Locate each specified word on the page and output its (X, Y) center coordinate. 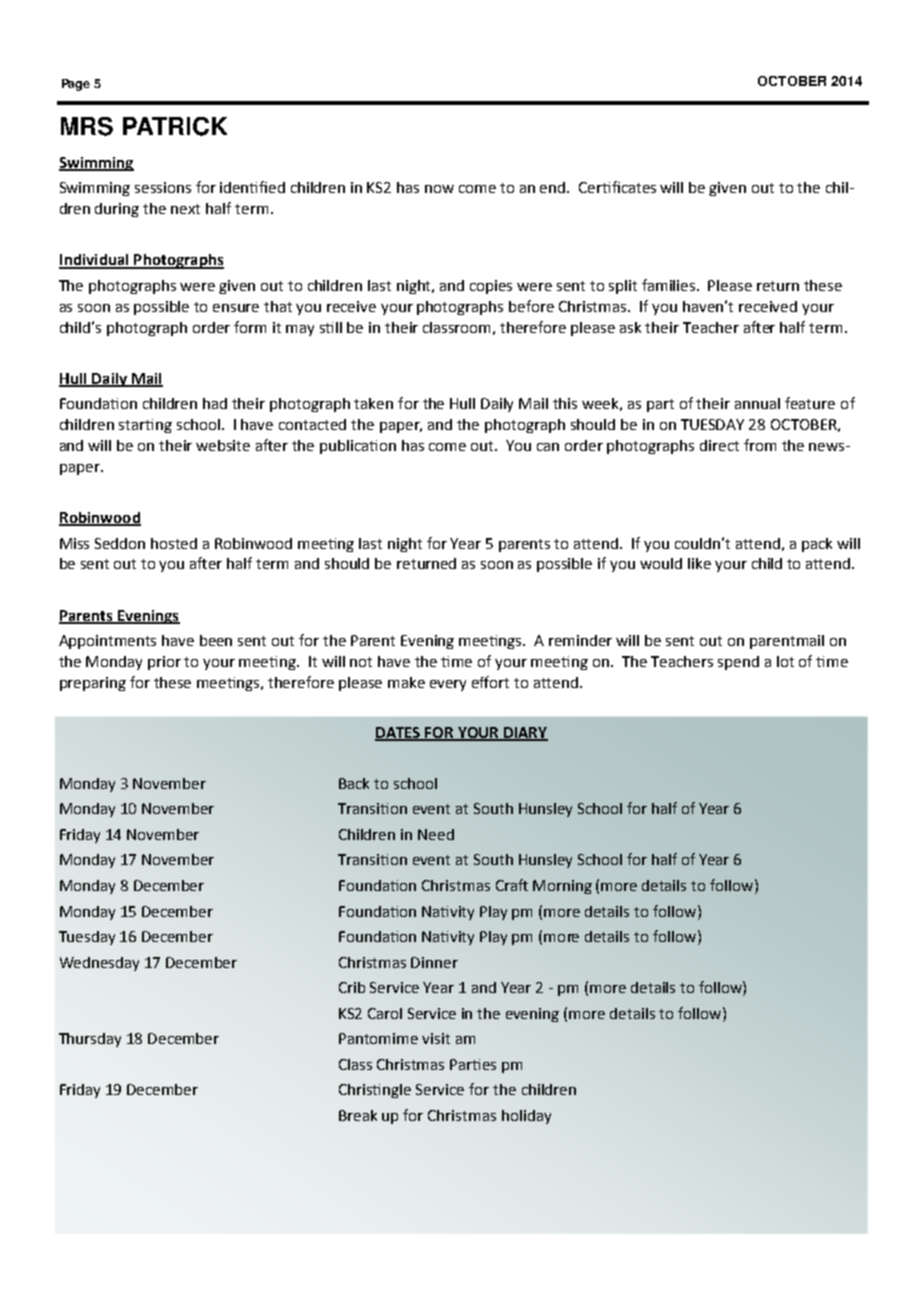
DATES (399, 733)
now (439, 189)
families (670, 285)
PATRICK (175, 126)
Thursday (90, 1040)
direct (719, 445)
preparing (93, 684)
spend (738, 663)
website (223, 445)
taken (373, 403)
